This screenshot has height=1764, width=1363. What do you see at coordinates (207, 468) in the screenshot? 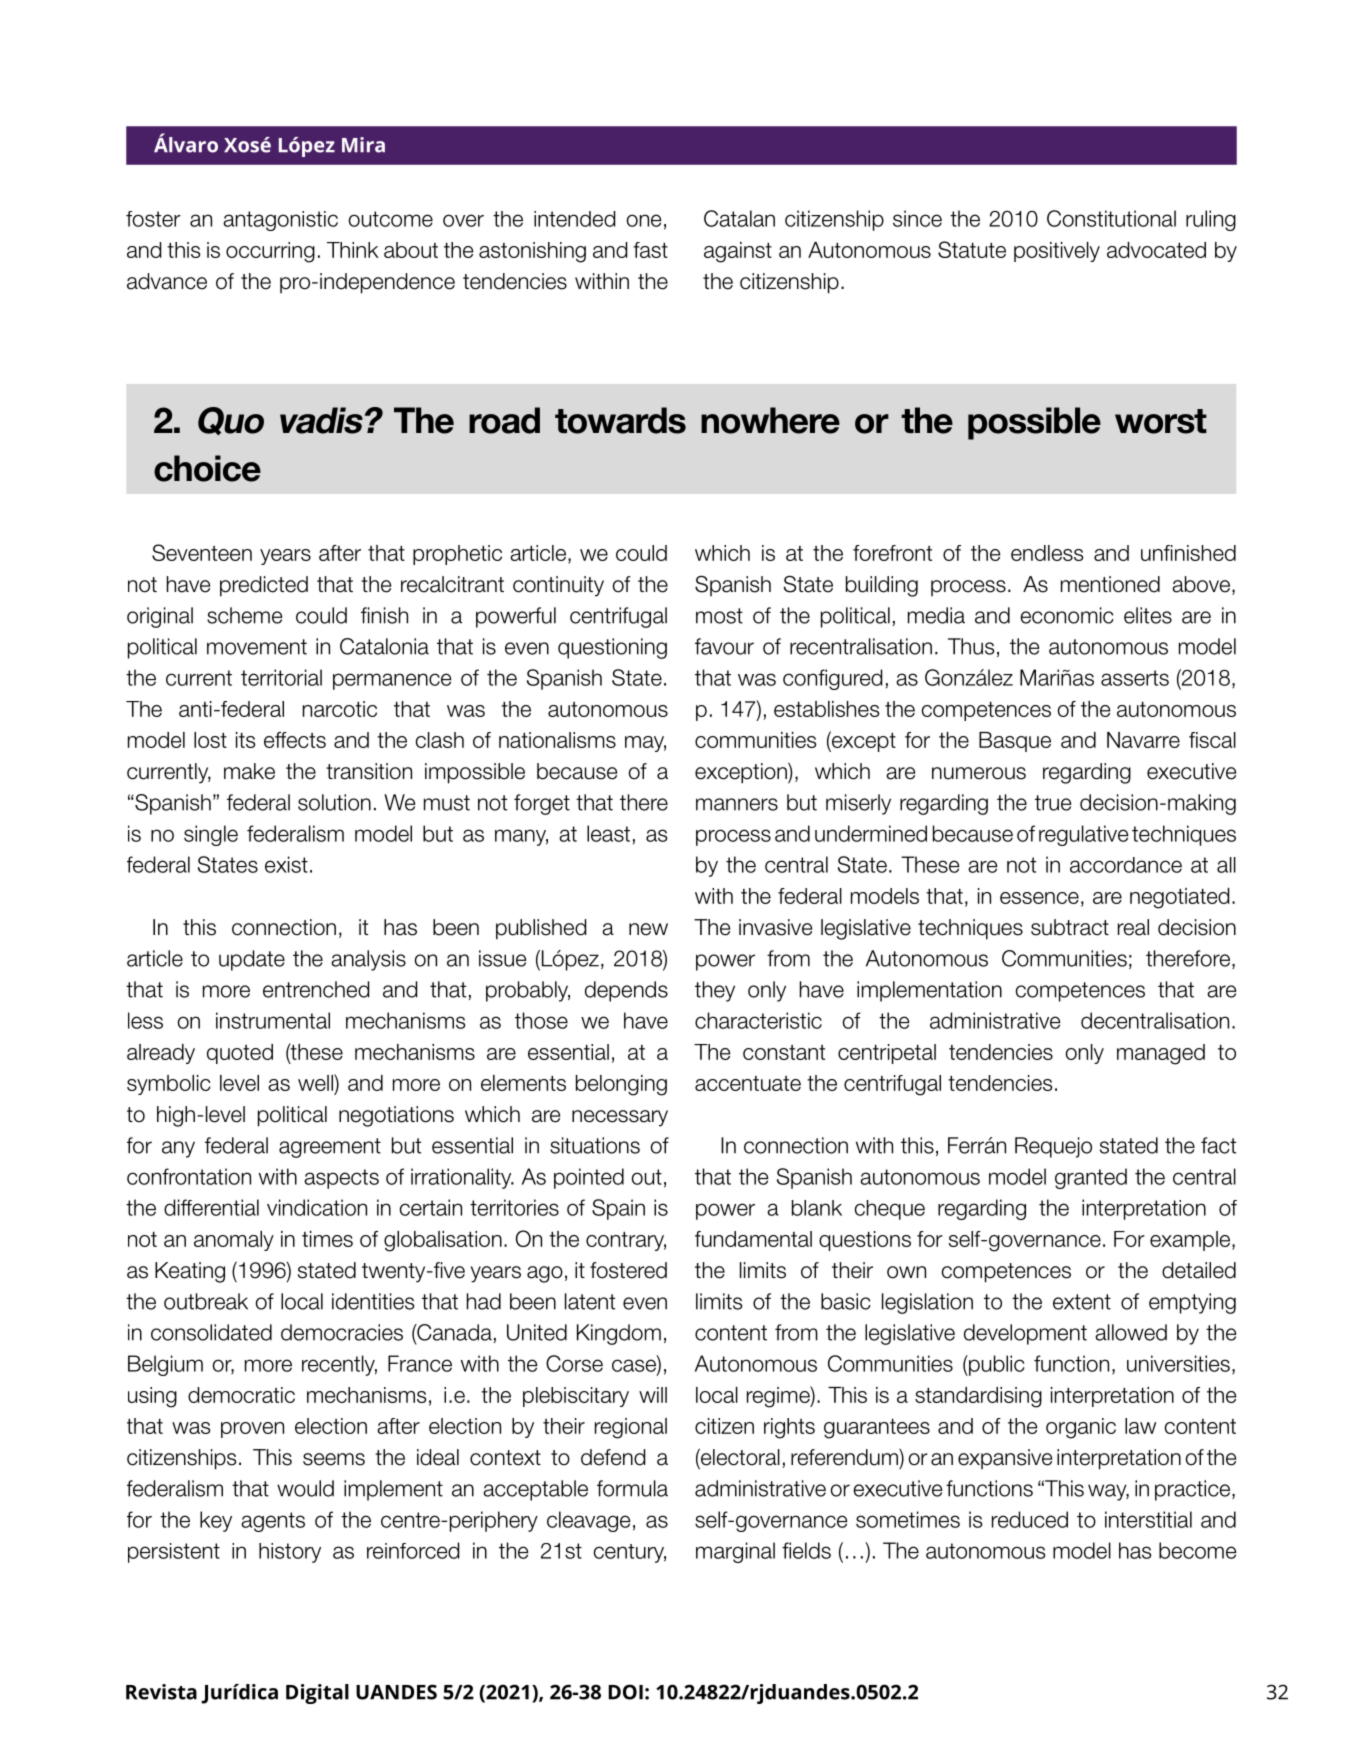
I see `choice` at bounding box center [207, 468].
